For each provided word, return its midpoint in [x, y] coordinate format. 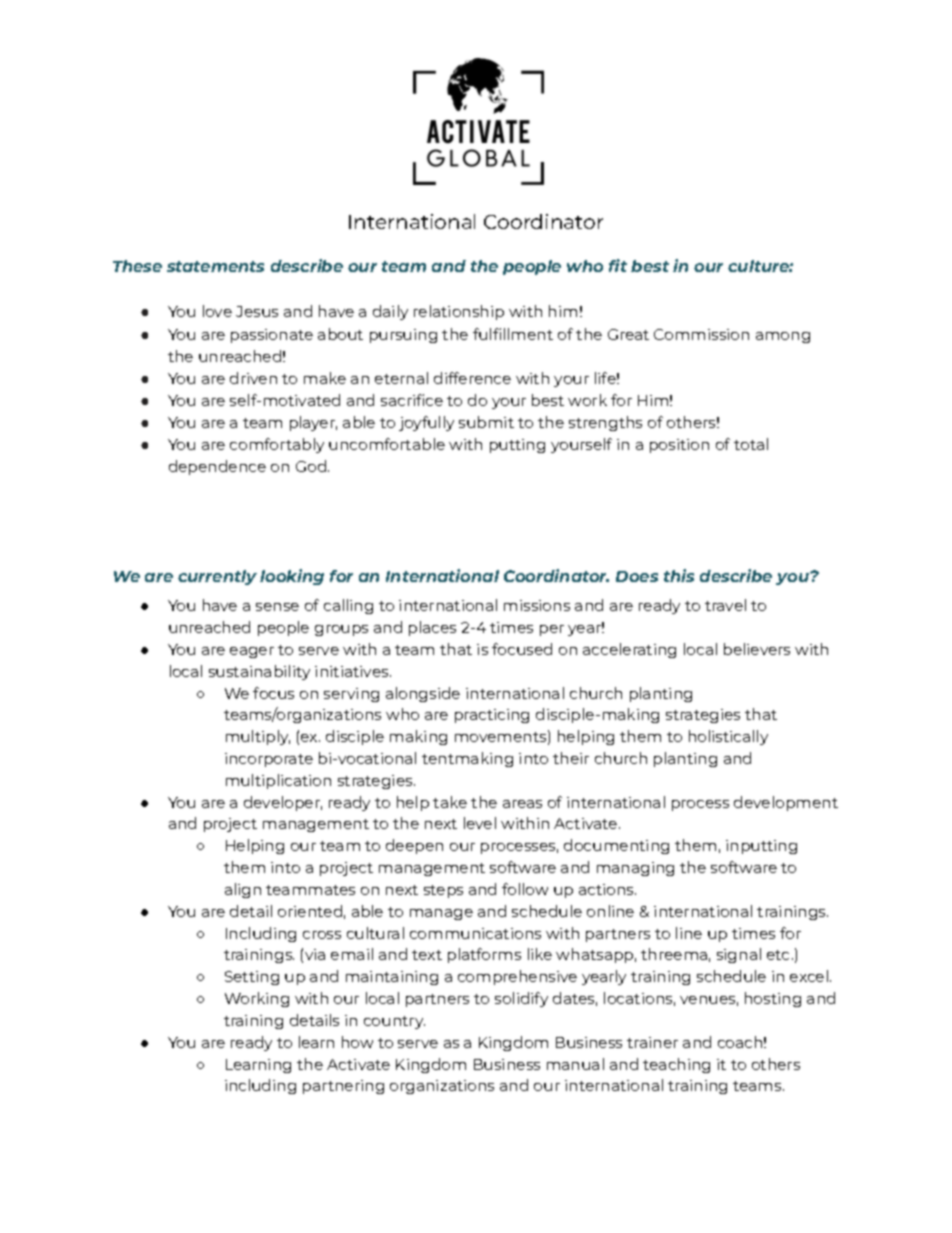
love [217, 311]
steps [443, 891]
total [751, 444]
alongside [423, 694]
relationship [459, 312]
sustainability [259, 672]
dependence [217, 467]
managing [635, 869]
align [243, 890]
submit [486, 422]
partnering [343, 1087]
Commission [701, 334]
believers [757, 649]
